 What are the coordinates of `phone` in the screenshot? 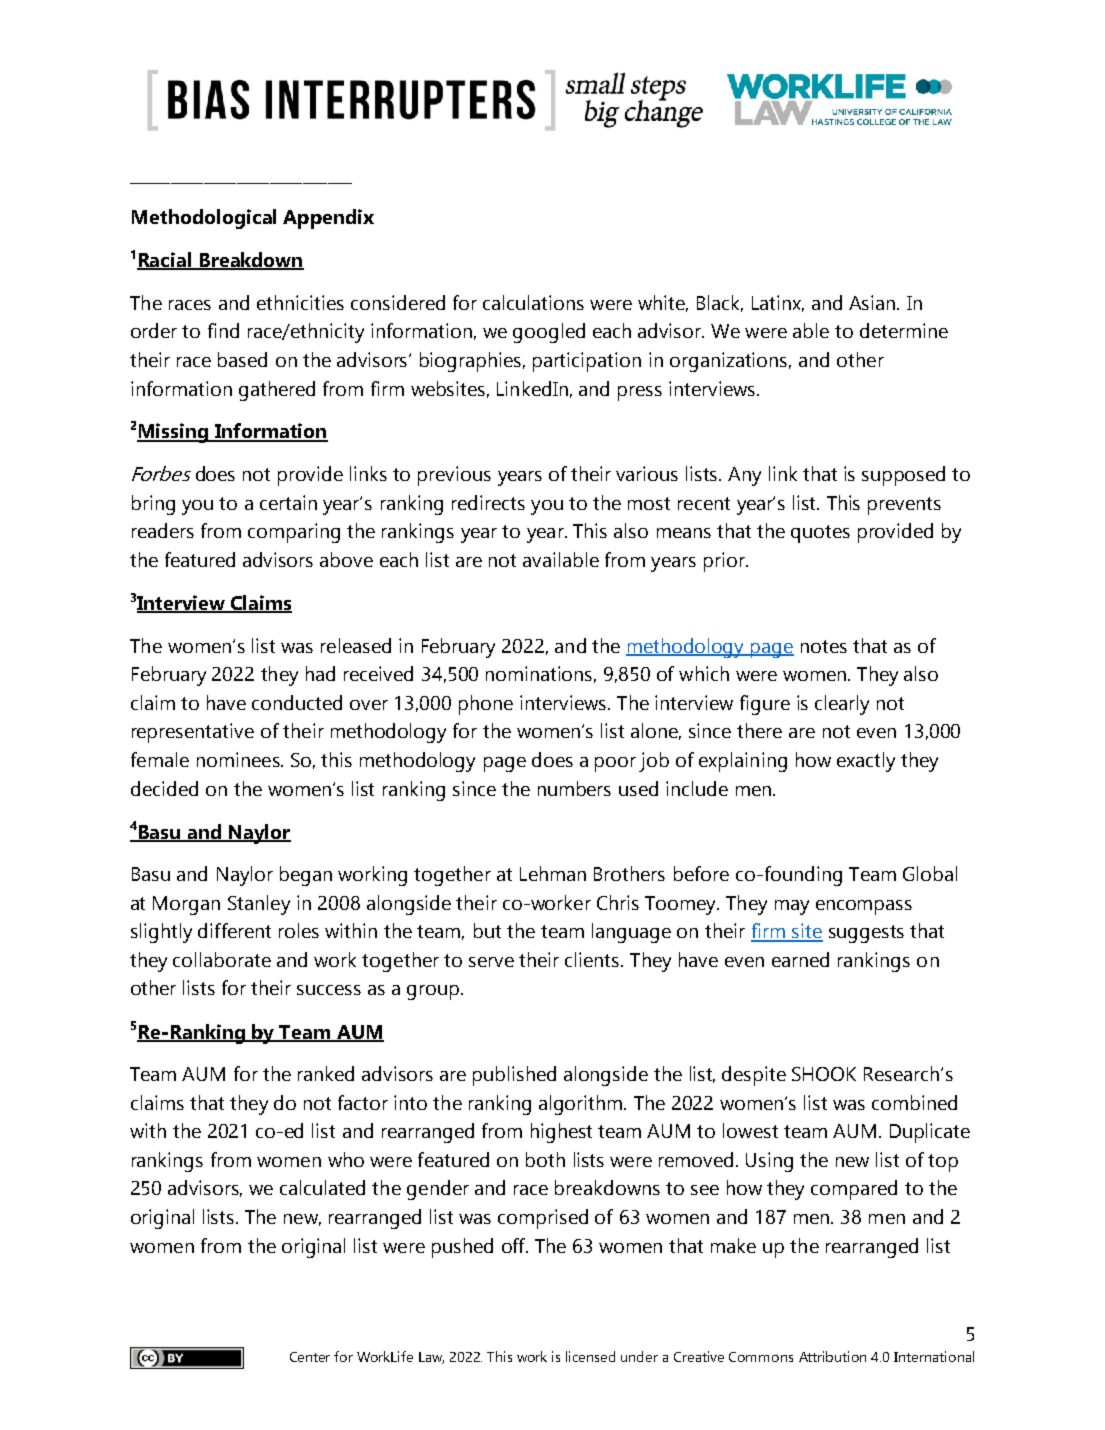 It's located at (486, 705).
